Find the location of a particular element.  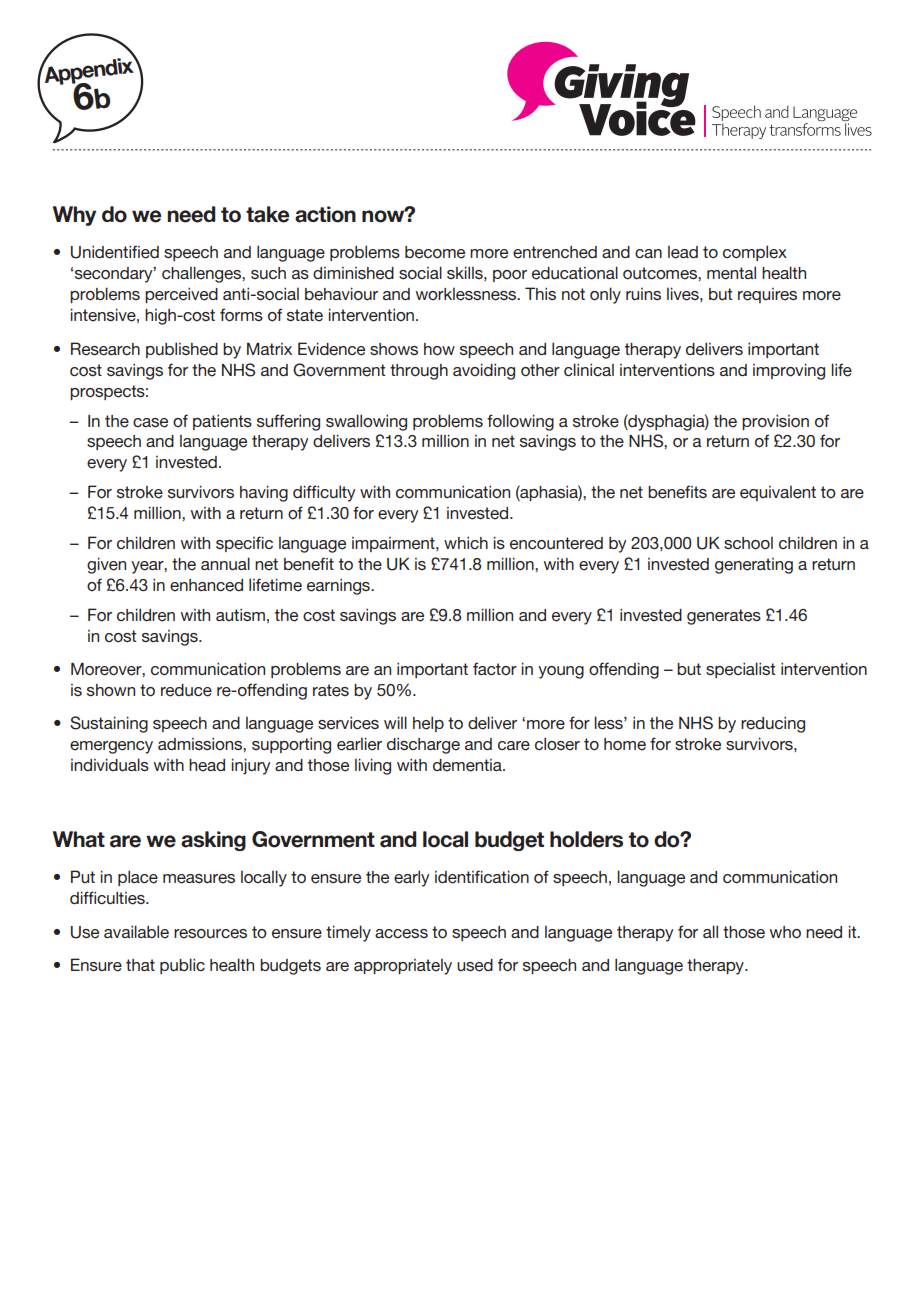

equivalent is located at coordinates (778, 493).
